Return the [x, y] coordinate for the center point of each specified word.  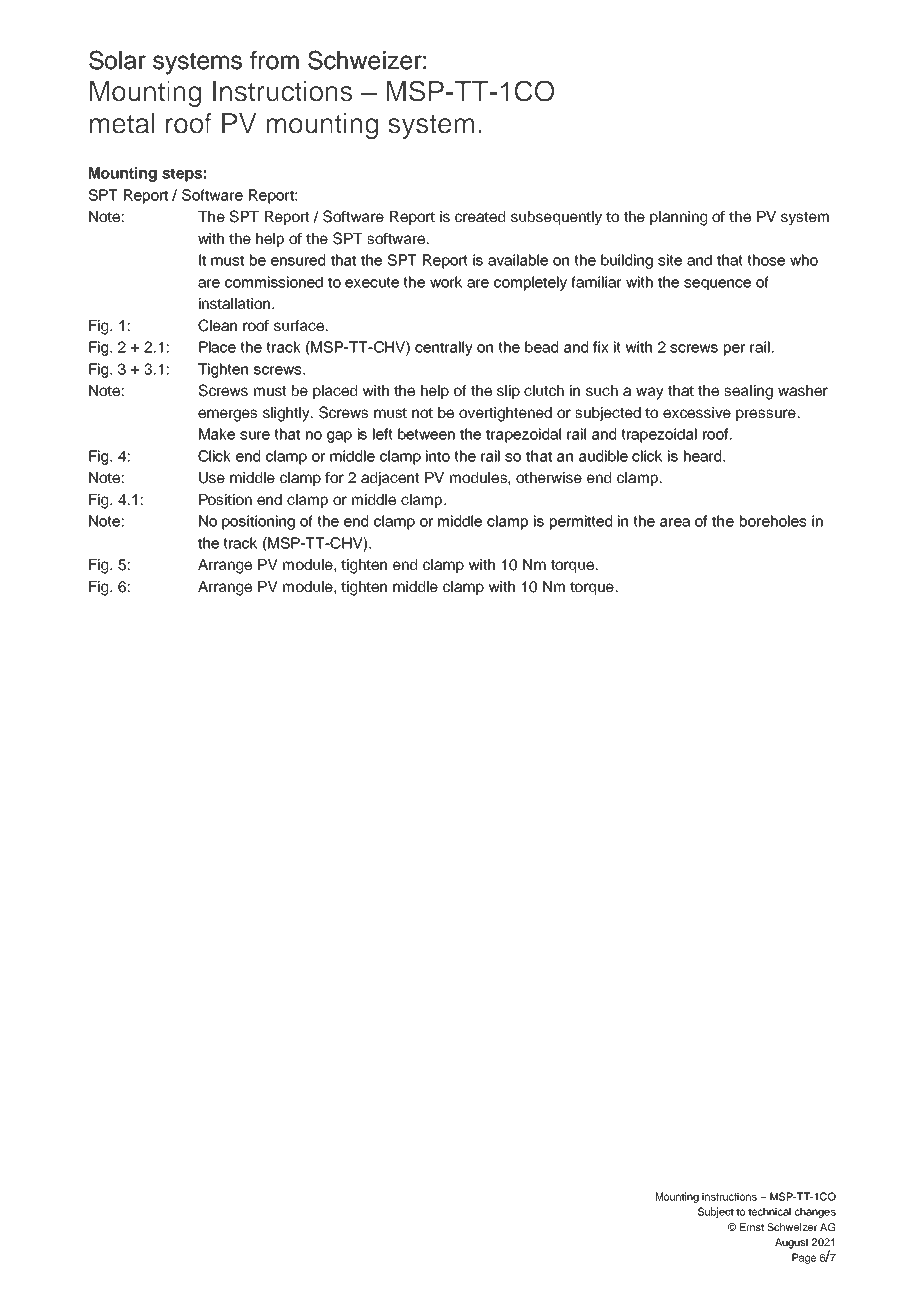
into [438, 456]
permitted [581, 522]
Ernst [752, 1227]
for [334, 477]
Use [212, 478]
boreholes [773, 521]
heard [704, 456]
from [274, 60]
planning [678, 218]
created [480, 216]
